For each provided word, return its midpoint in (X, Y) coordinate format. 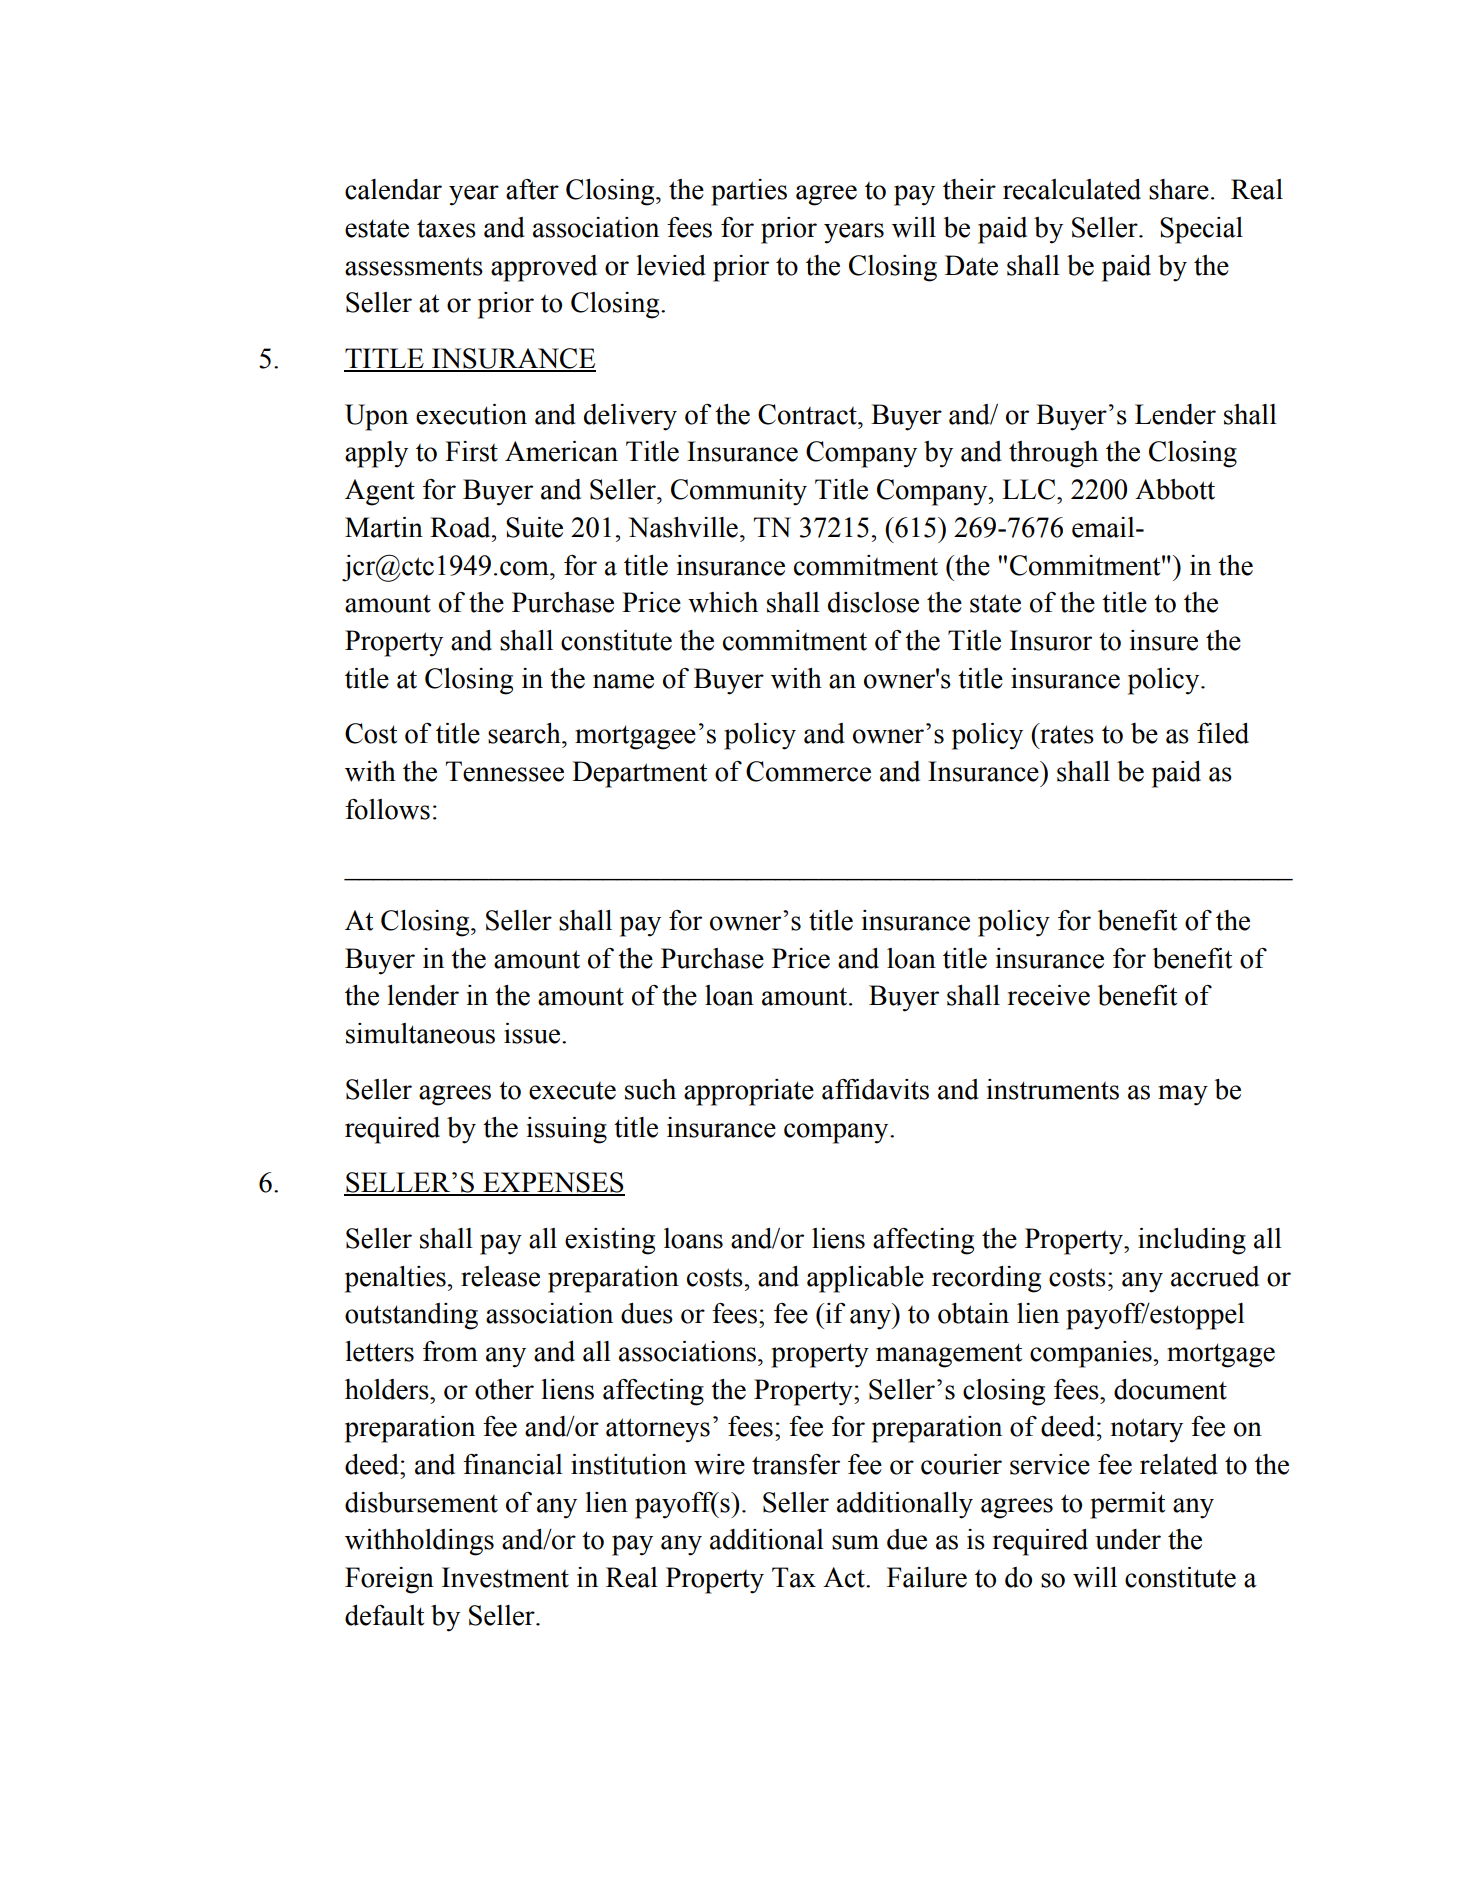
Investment (505, 1577)
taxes (446, 228)
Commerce (808, 771)
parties (749, 192)
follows (387, 809)
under (1128, 1539)
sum (855, 1542)
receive (1049, 995)
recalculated (1072, 189)
